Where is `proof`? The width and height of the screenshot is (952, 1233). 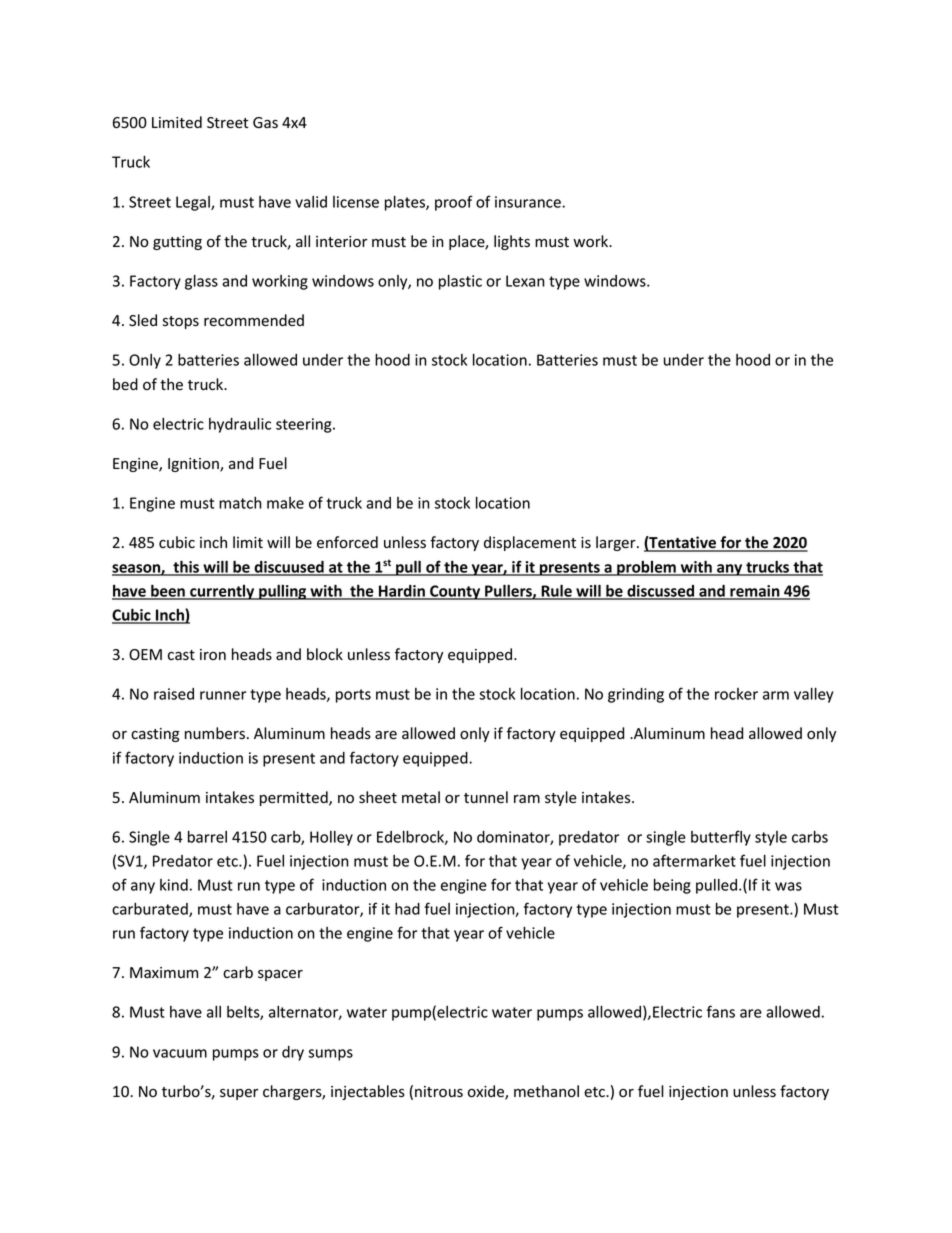 proof is located at coordinates (454, 203).
